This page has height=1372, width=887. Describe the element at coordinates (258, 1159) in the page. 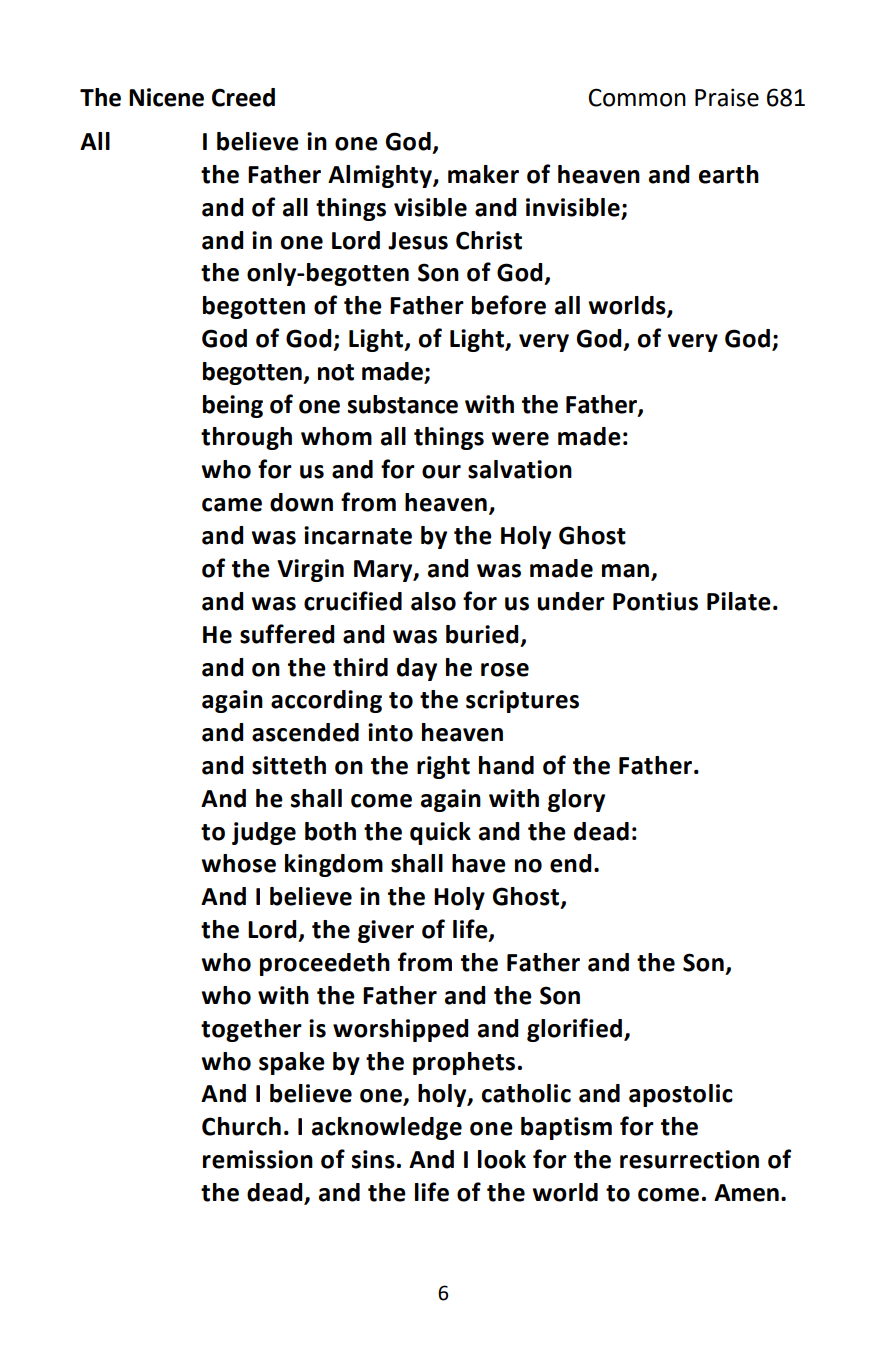

I see `remission` at that location.
